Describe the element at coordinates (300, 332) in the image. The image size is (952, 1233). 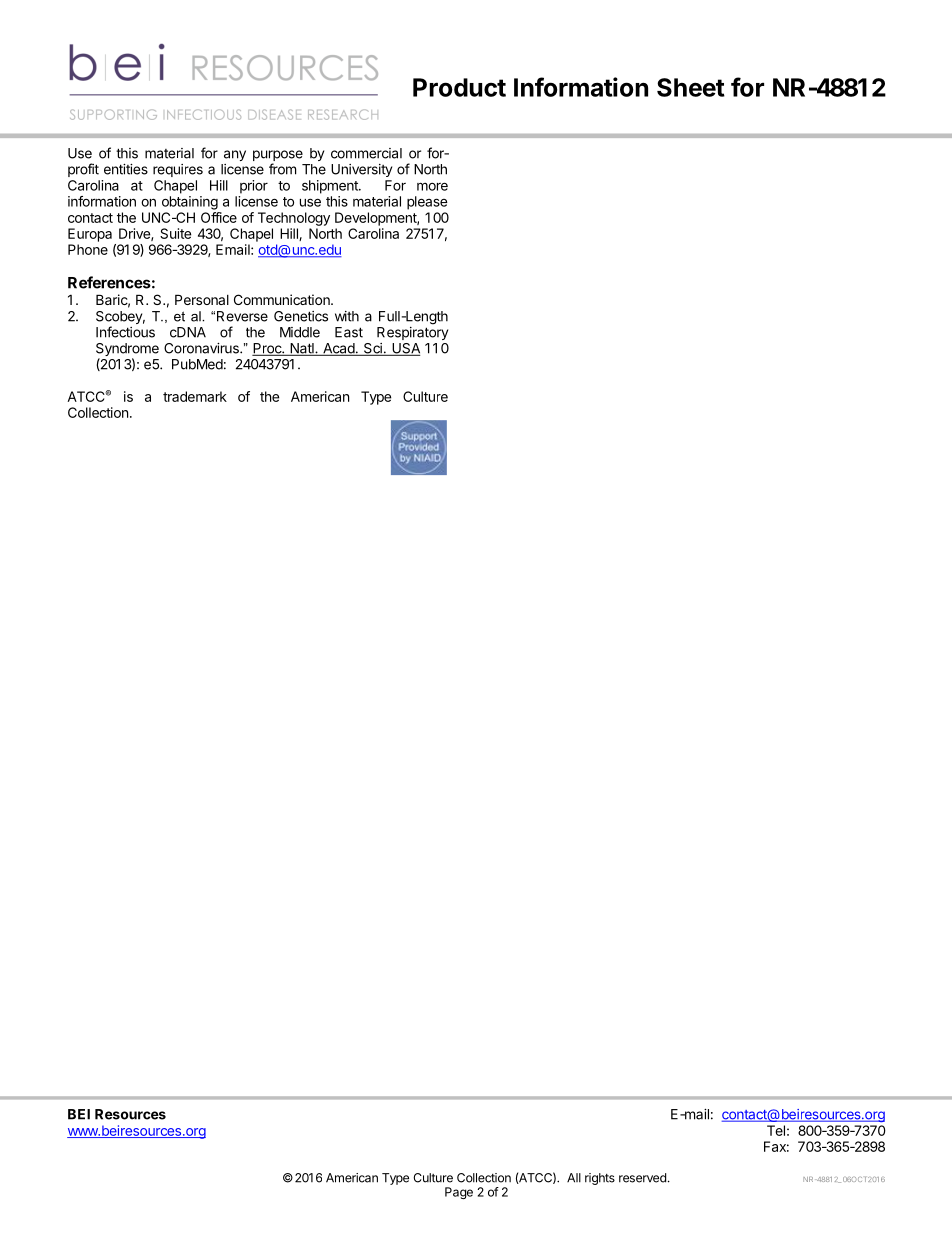
I see `Middle` at that location.
